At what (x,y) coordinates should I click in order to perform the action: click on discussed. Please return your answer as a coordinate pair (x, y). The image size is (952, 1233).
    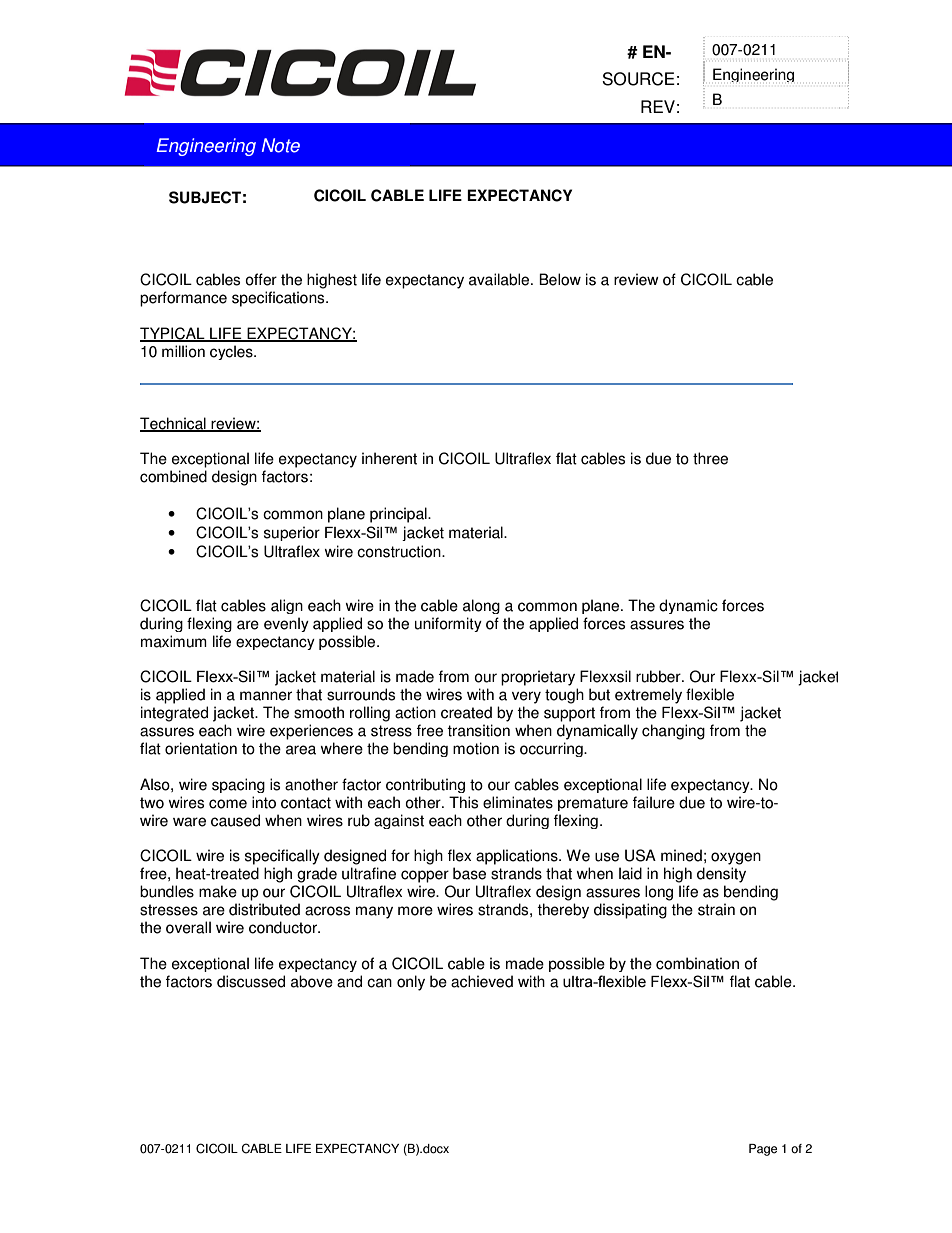
    Looking at the image, I should click on (251, 981).
